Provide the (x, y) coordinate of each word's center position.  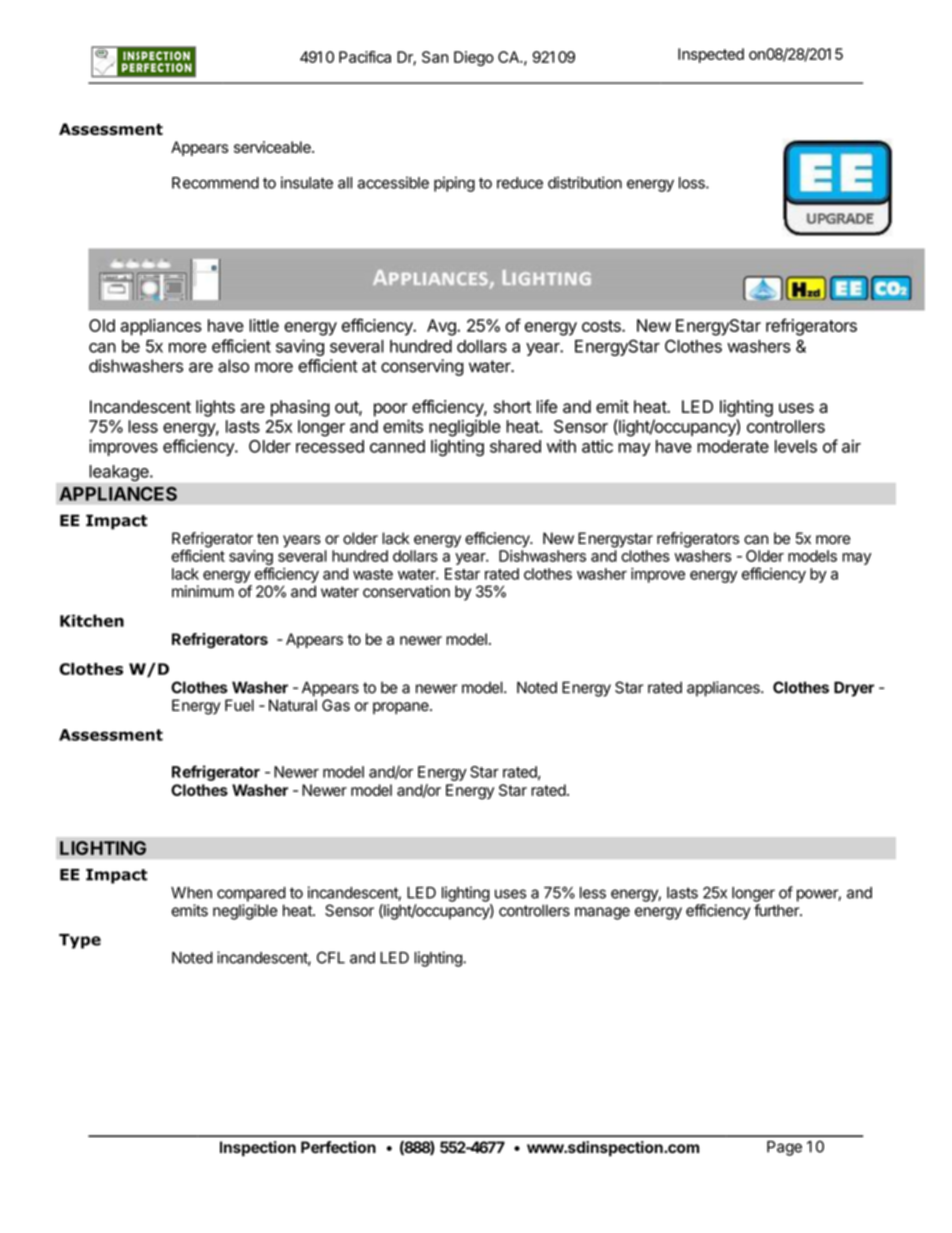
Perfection (338, 1147)
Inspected (711, 55)
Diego (474, 58)
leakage (120, 473)
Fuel (239, 705)
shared (515, 446)
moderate (733, 446)
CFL (331, 957)
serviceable (273, 147)
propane (402, 708)
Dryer (854, 689)
